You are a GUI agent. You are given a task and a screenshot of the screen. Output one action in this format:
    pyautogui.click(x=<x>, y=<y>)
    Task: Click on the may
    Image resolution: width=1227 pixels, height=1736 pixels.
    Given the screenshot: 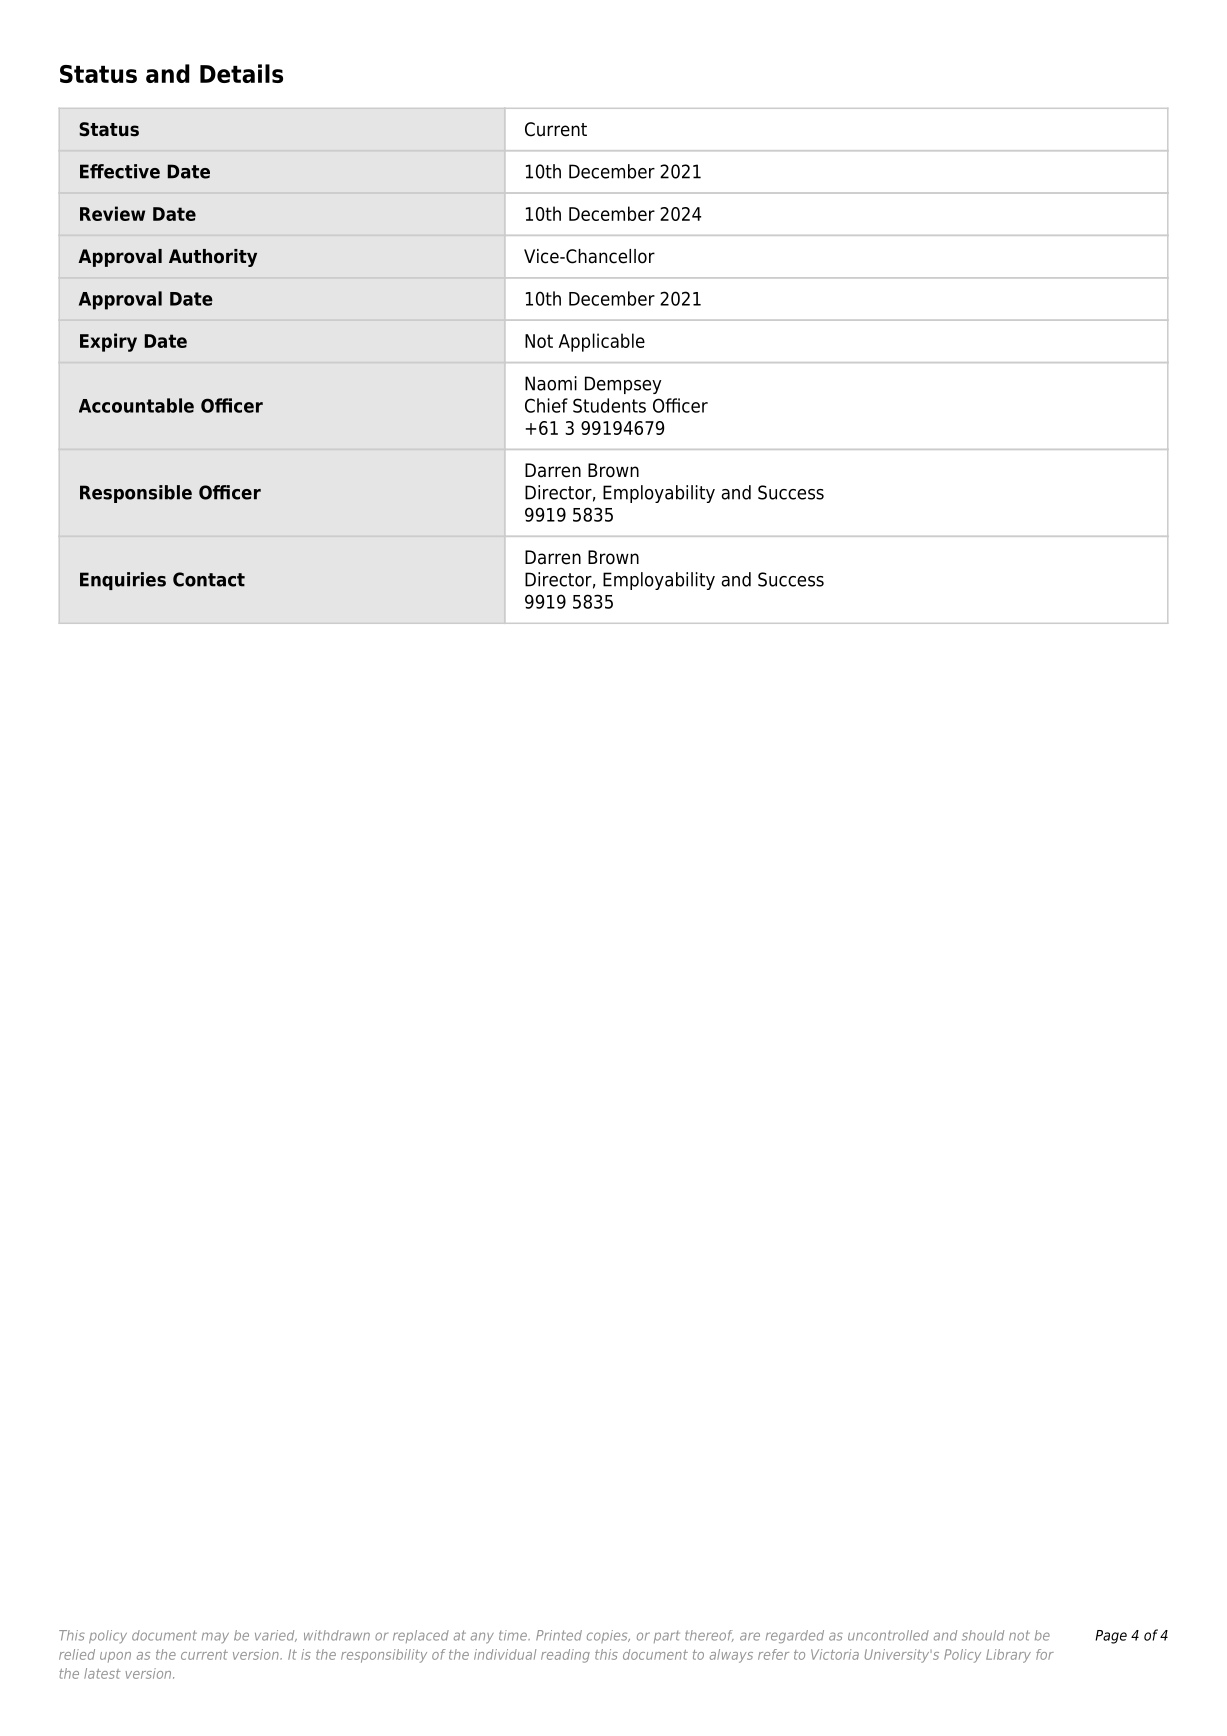 What is the action you would take?
    pyautogui.click(x=215, y=1637)
